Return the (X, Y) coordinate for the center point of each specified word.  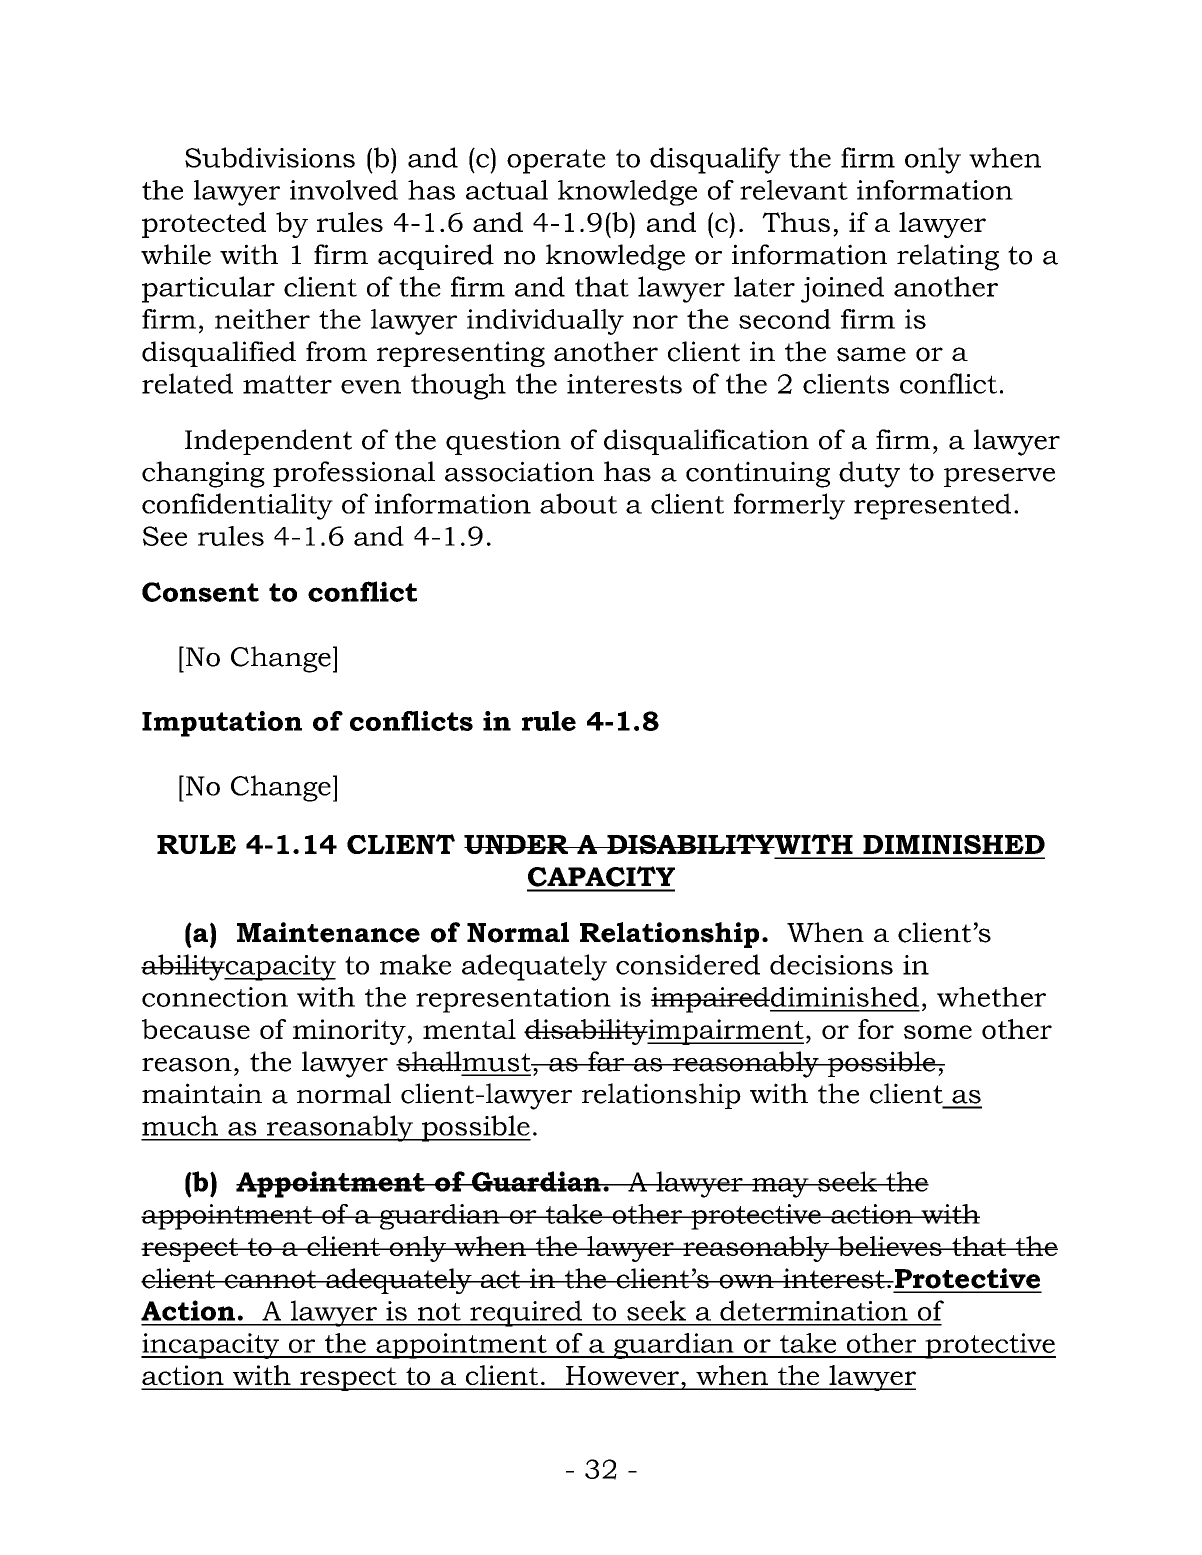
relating (948, 257)
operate (556, 161)
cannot (271, 1279)
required (526, 1313)
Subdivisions (270, 157)
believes (890, 1246)
